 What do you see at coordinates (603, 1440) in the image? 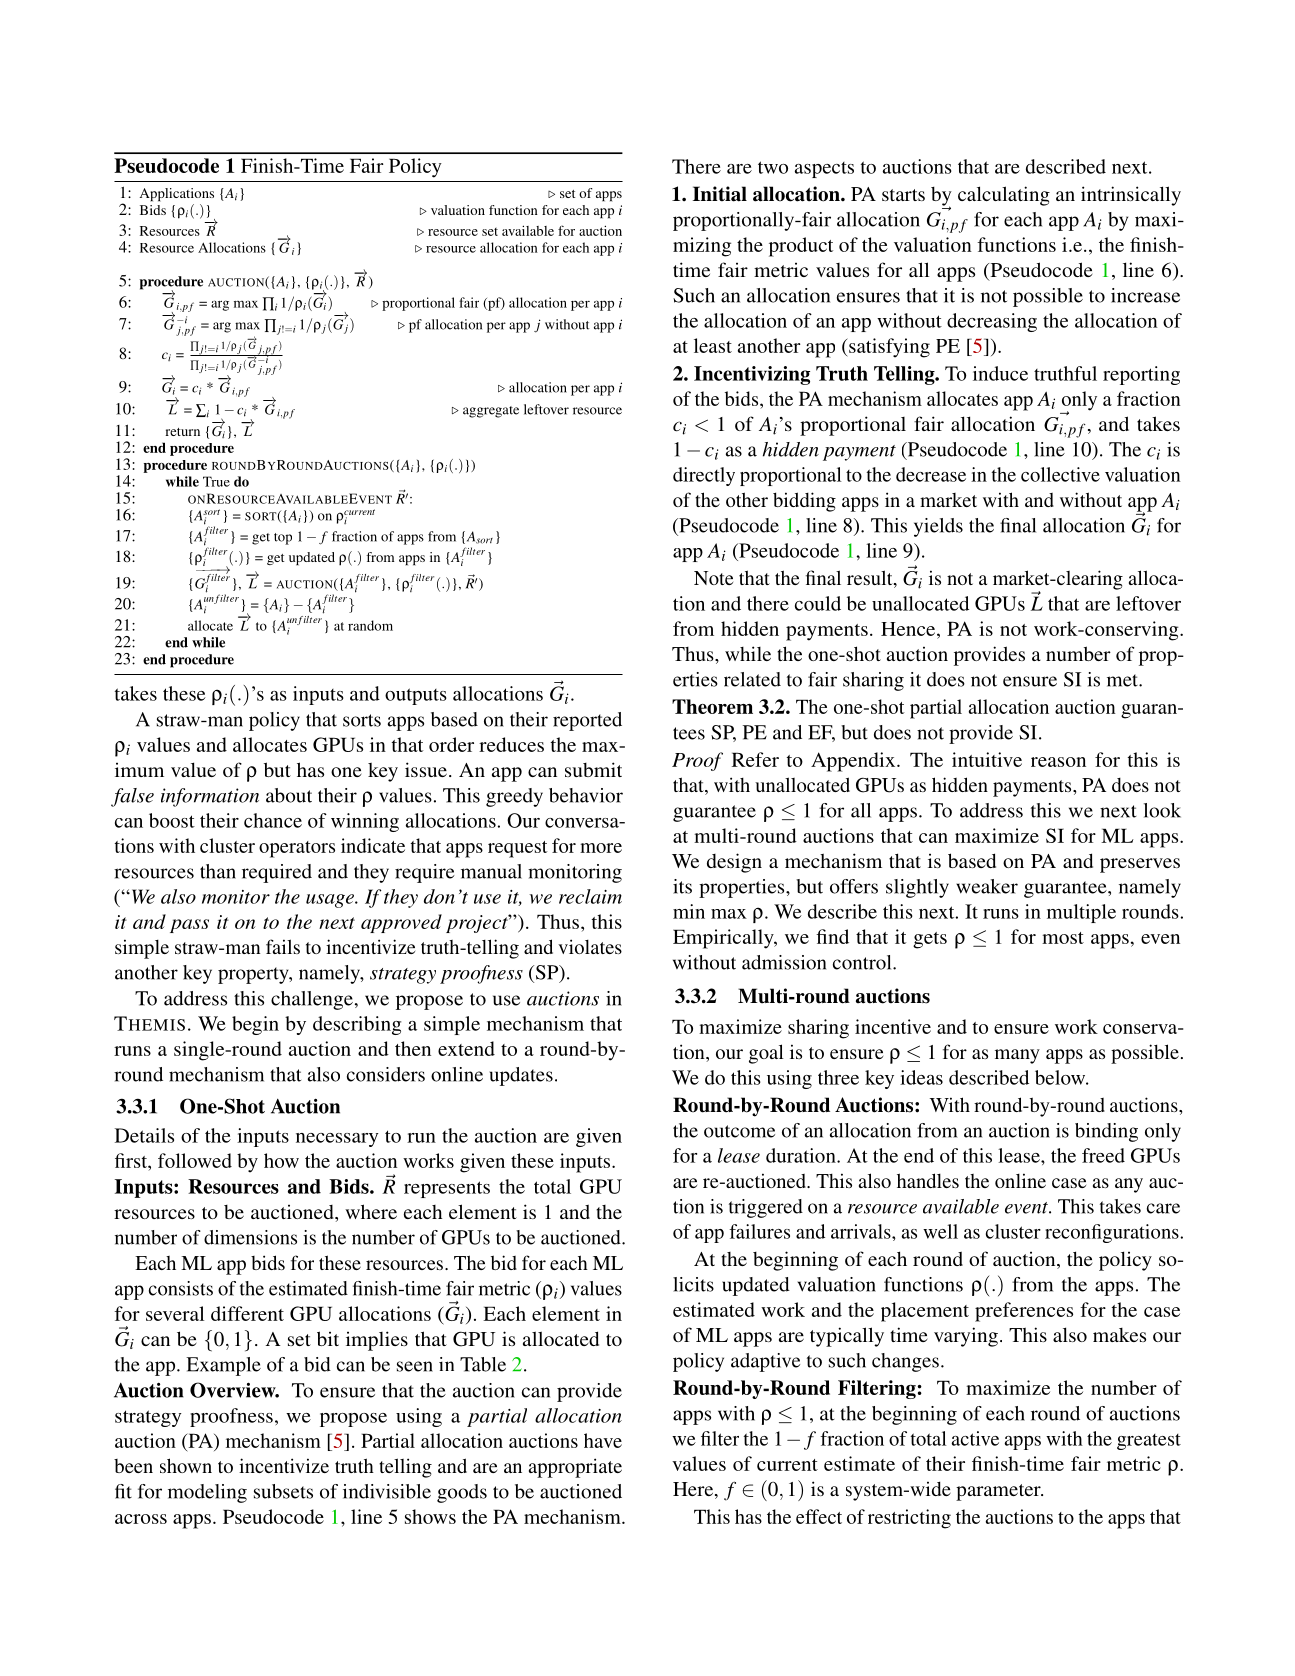
I see `have` at bounding box center [603, 1440].
